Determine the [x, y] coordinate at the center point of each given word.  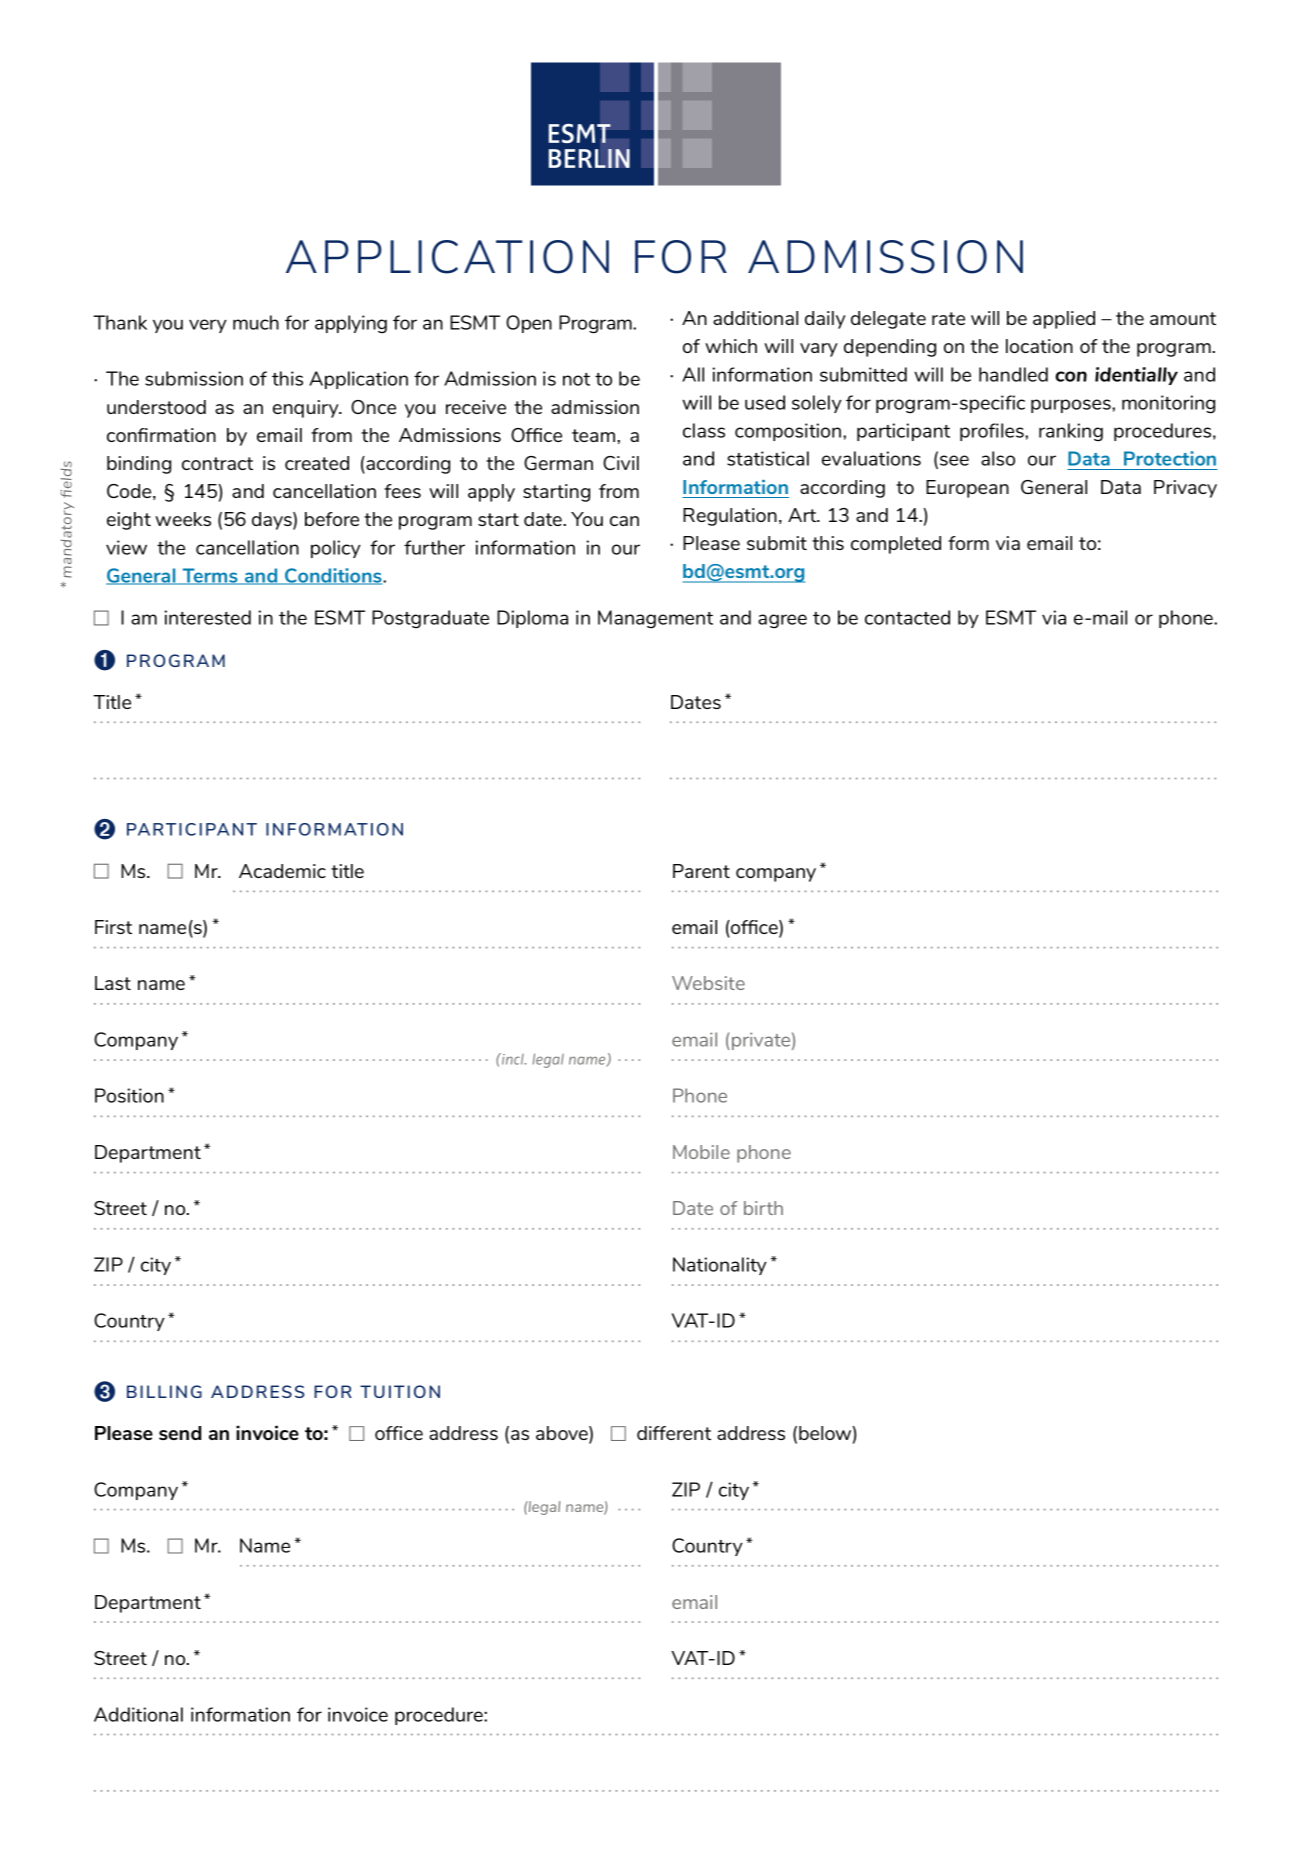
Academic [282, 871]
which [731, 346]
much [256, 322]
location [1039, 346]
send [180, 1433]
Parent [701, 871]
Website [708, 983]
